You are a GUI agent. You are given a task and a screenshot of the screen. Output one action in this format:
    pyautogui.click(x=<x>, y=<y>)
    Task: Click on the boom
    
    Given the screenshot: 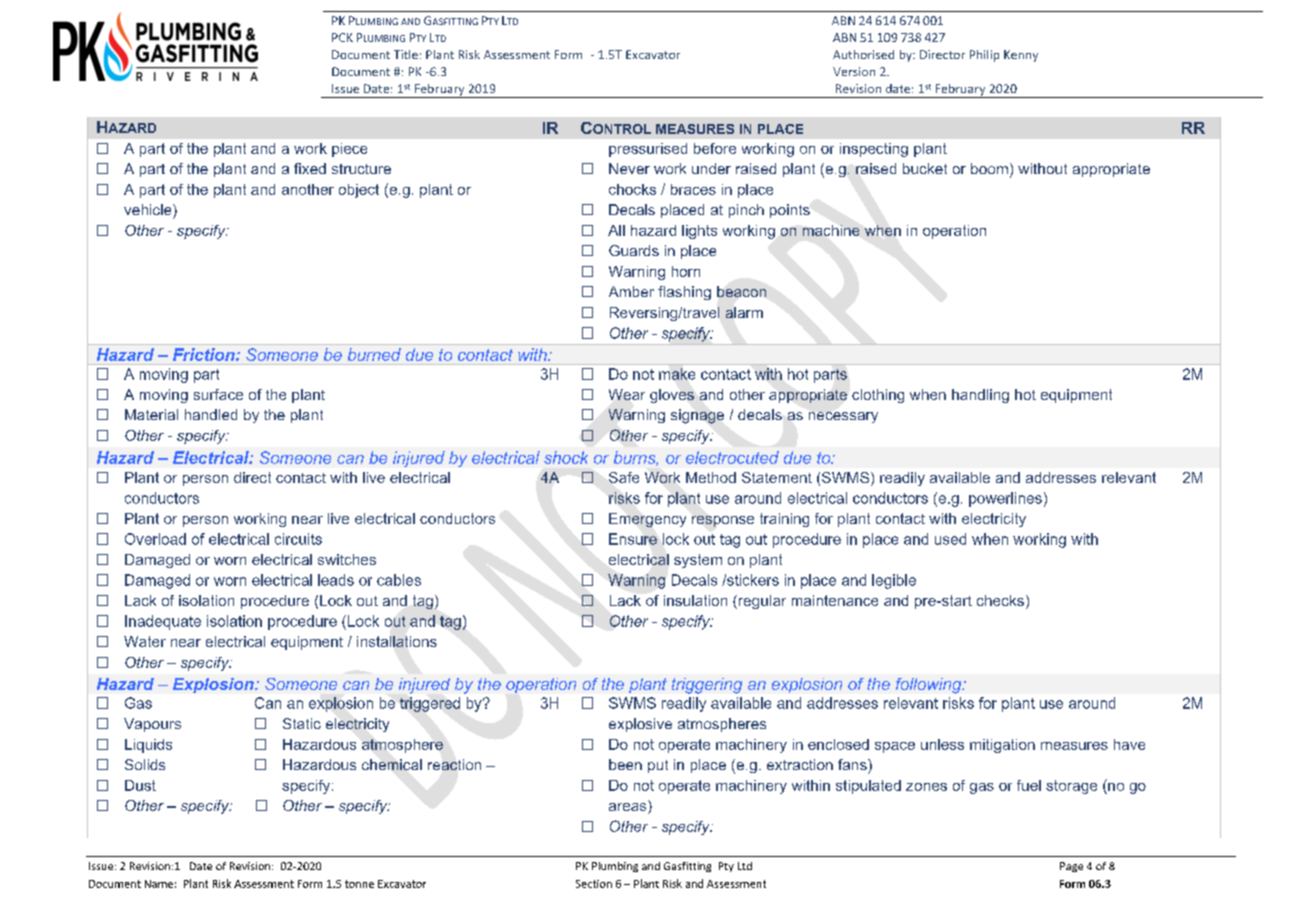 What is the action you would take?
    pyautogui.click(x=989, y=168)
